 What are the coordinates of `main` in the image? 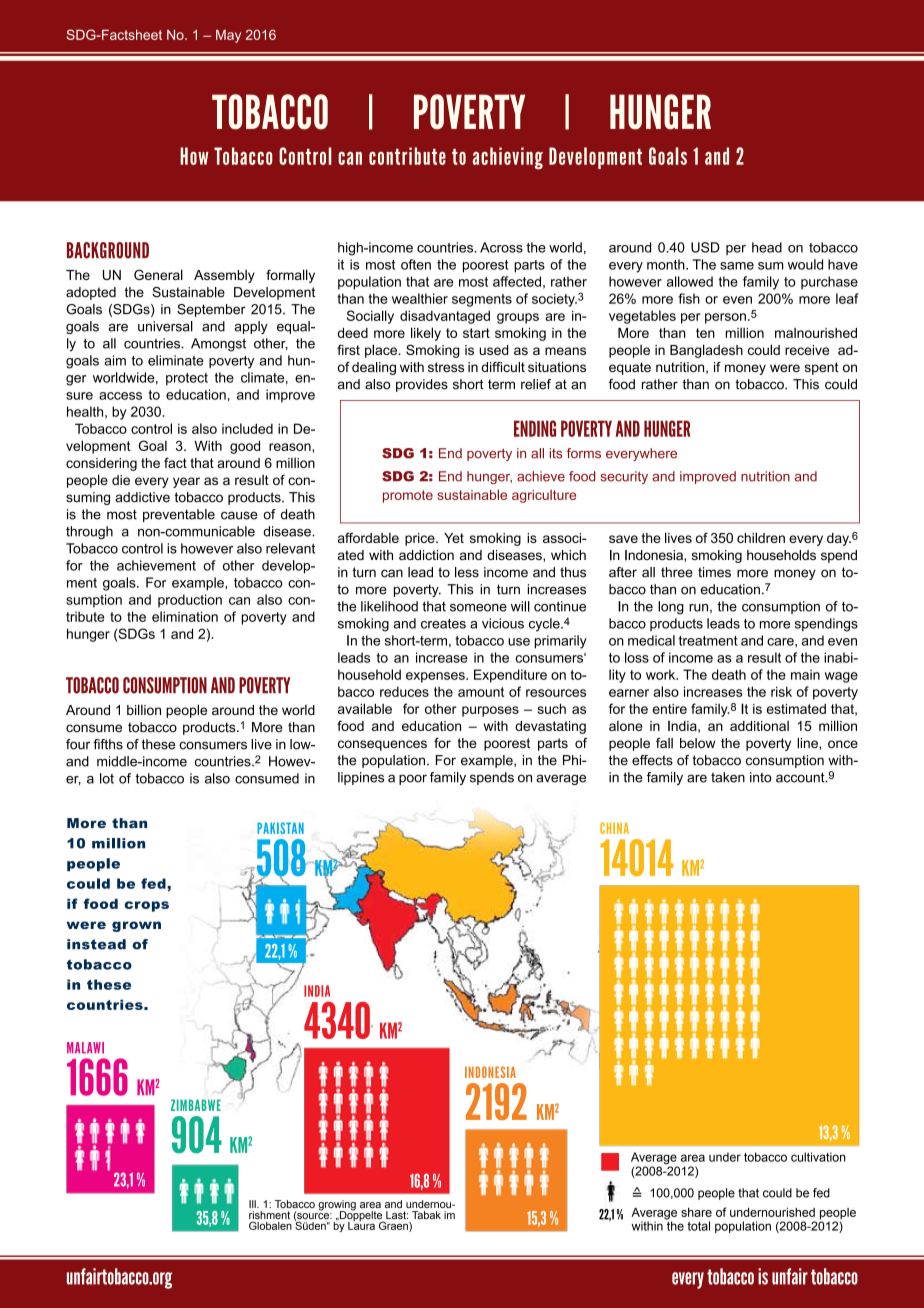 It's located at (805, 674).
